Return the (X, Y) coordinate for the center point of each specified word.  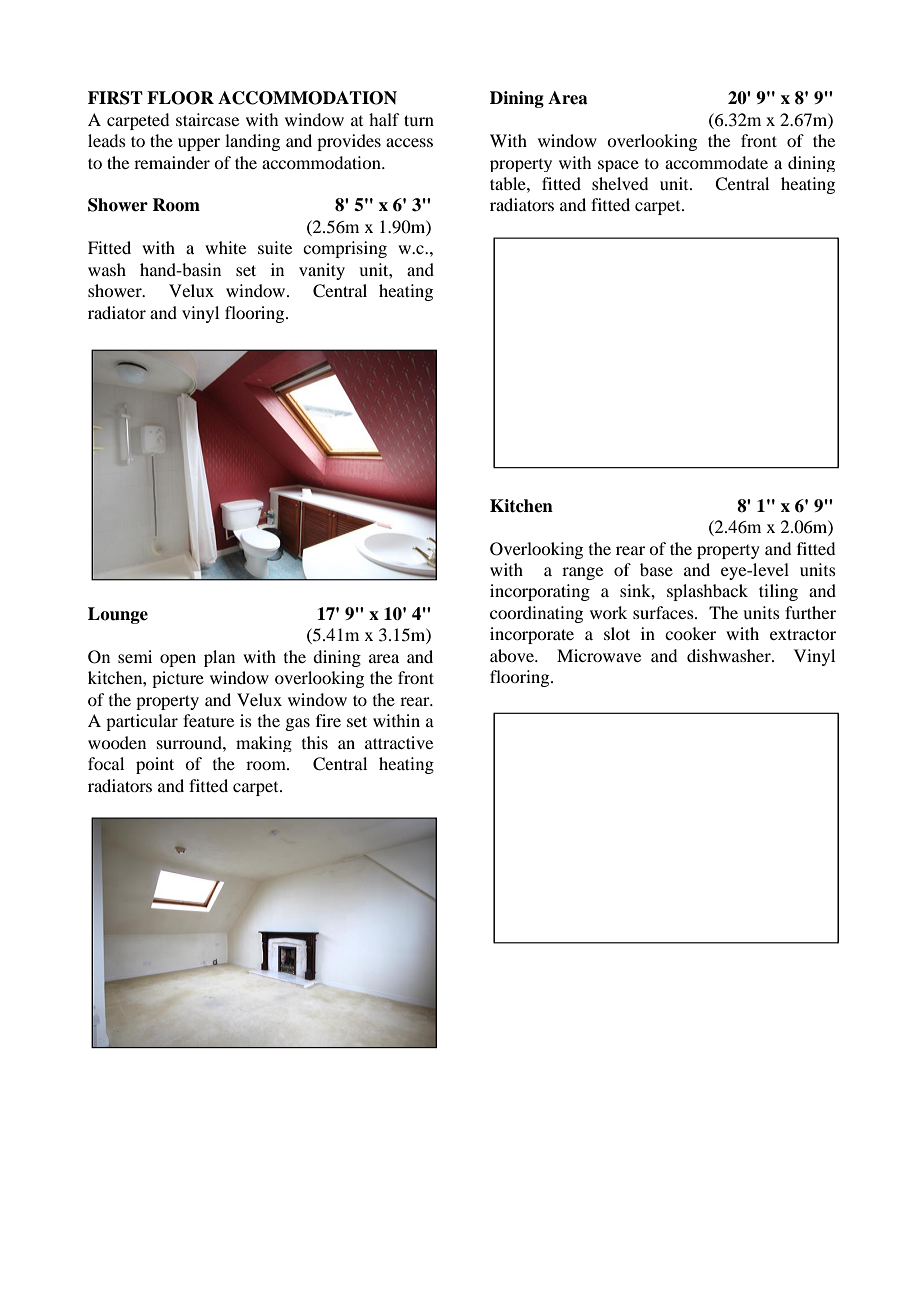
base (656, 569)
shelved (620, 183)
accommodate (716, 162)
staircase (207, 119)
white (225, 247)
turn (419, 120)
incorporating (540, 592)
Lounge (118, 615)
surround (190, 742)
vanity (322, 271)
